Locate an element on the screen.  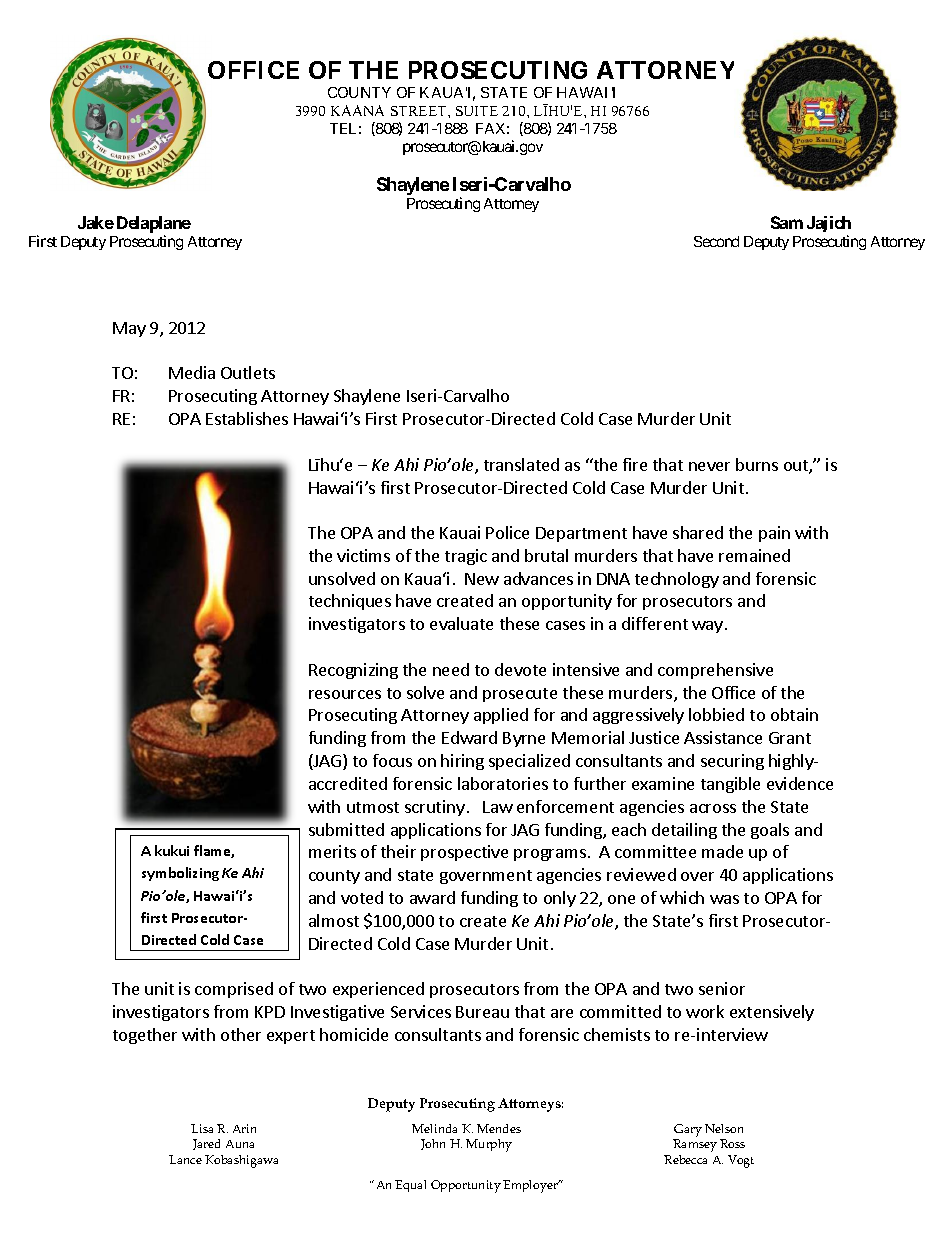
Sam is located at coordinates (787, 222).
